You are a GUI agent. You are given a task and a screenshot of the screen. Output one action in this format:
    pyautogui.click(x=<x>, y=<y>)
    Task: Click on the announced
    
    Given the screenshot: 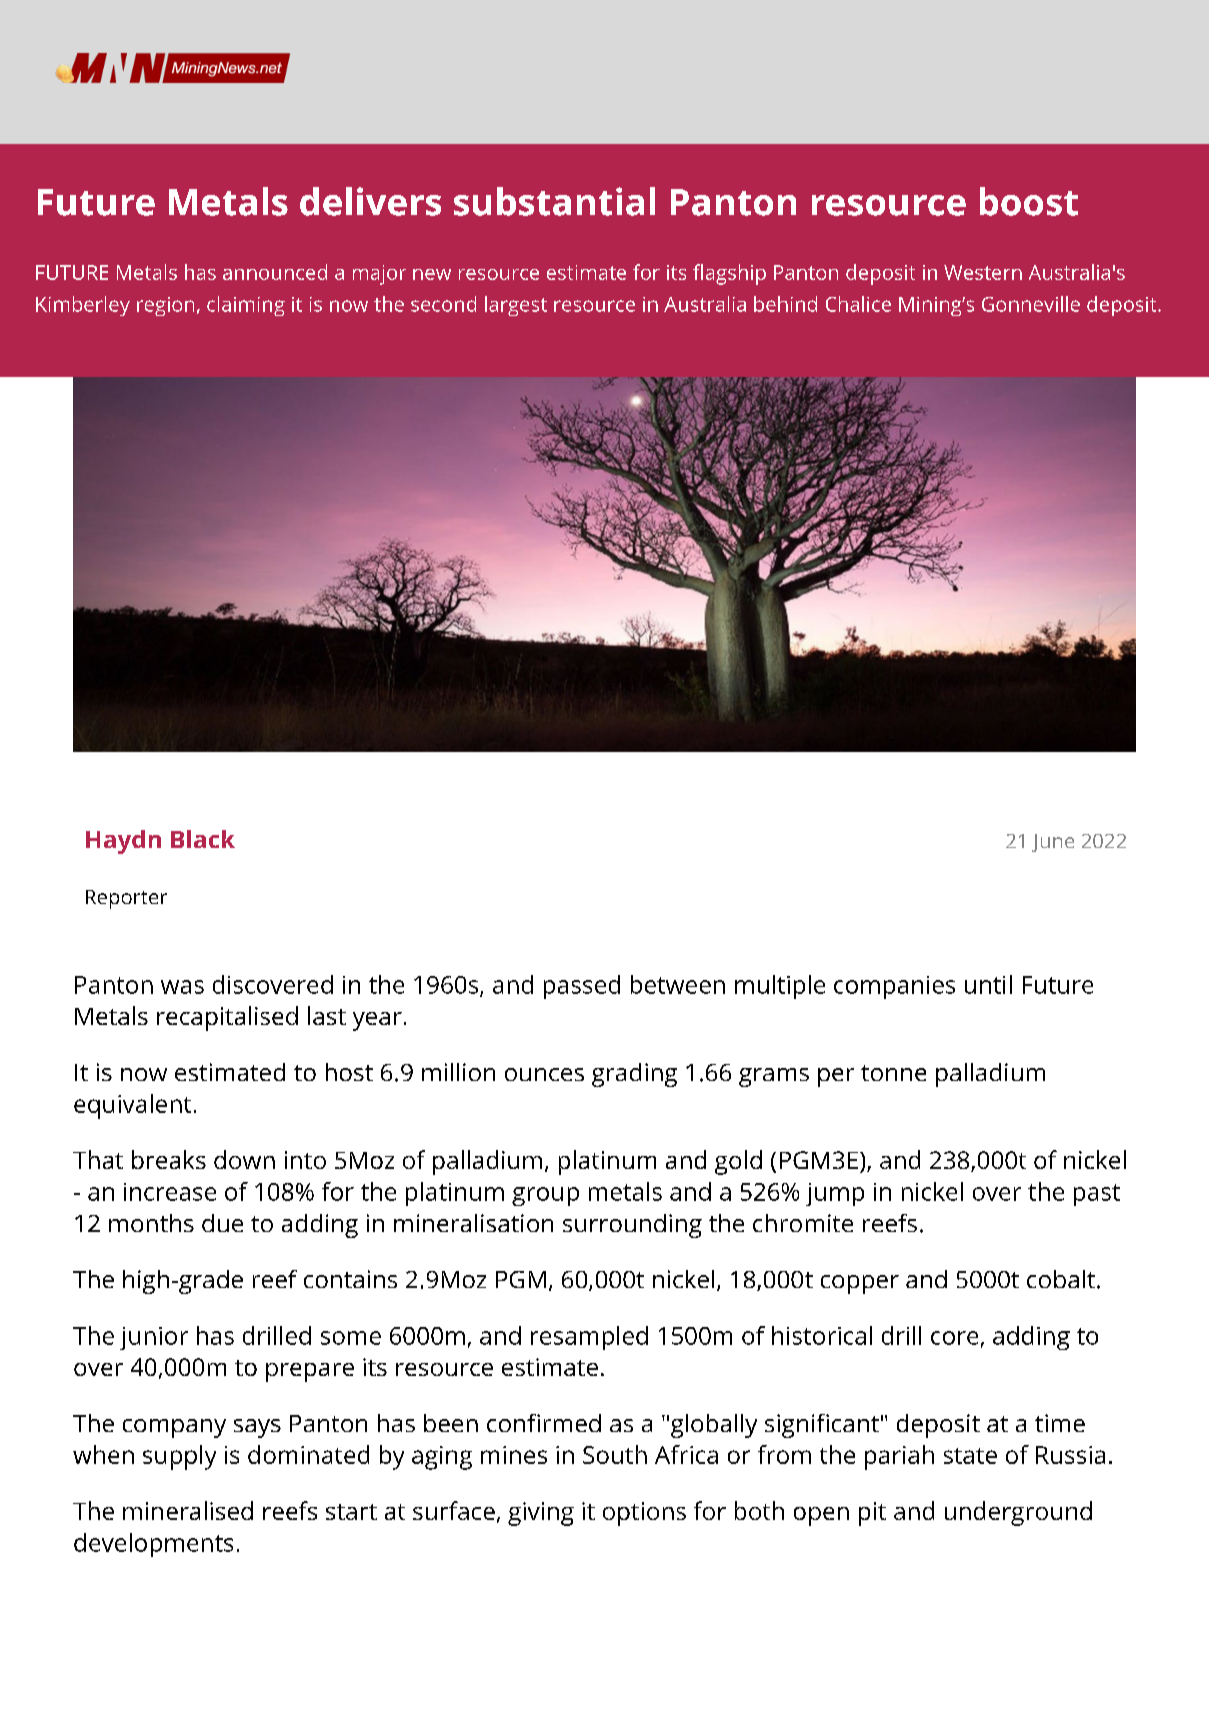 What is the action you would take?
    pyautogui.click(x=275, y=272)
